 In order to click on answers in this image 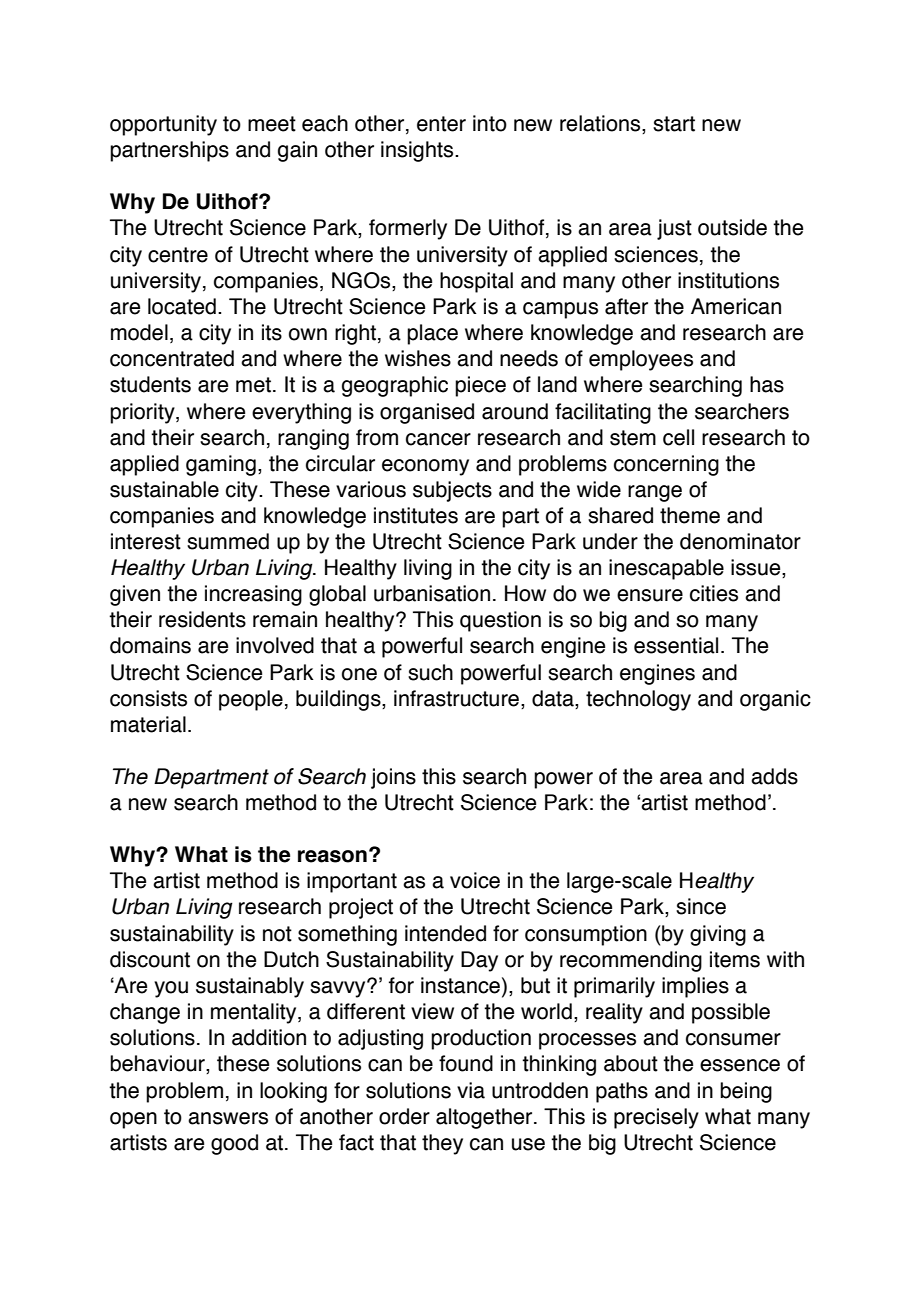, I will do `click(228, 1118)`.
